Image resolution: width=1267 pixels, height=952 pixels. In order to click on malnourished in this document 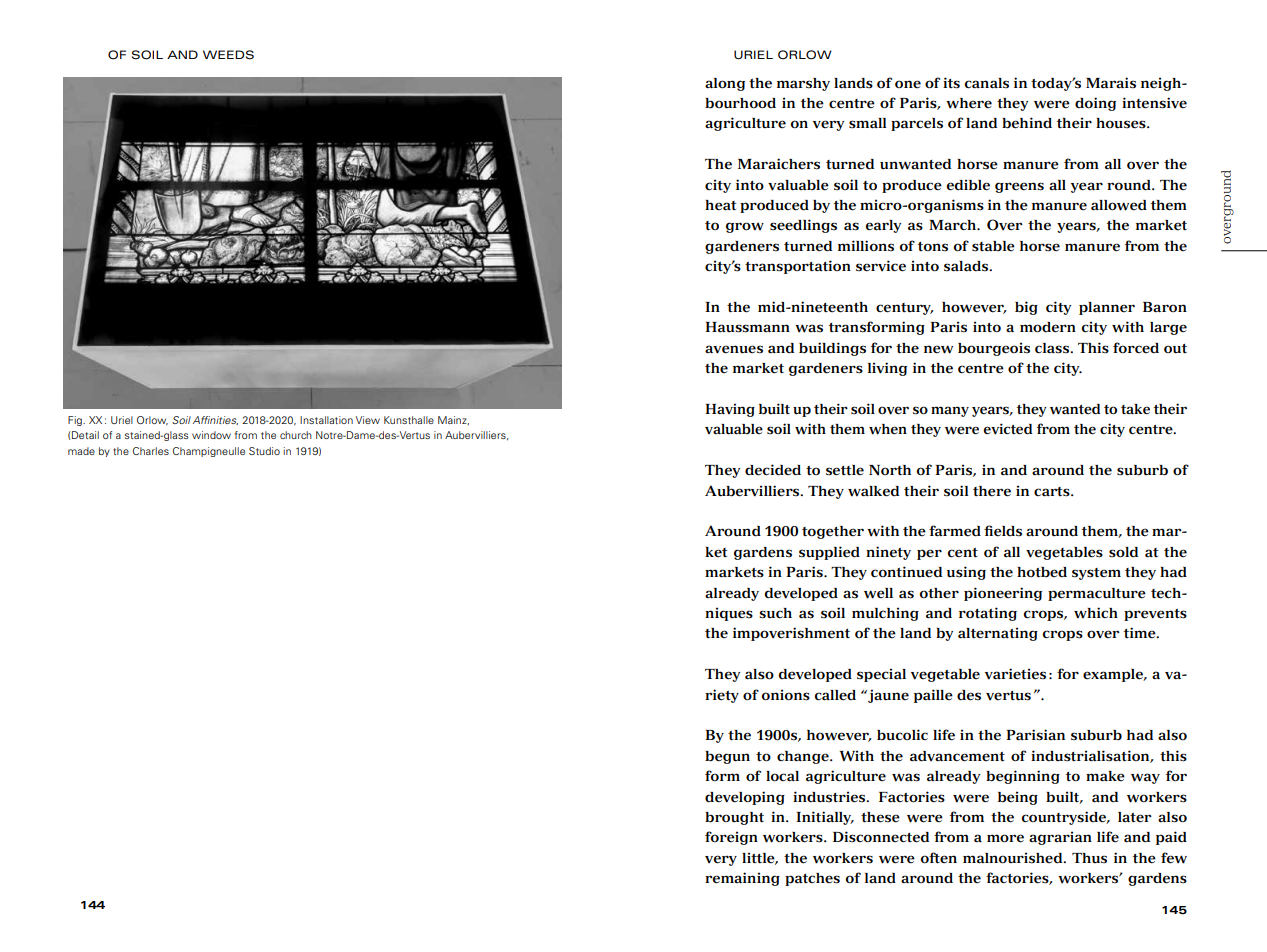, I will do `click(1014, 858)`.
